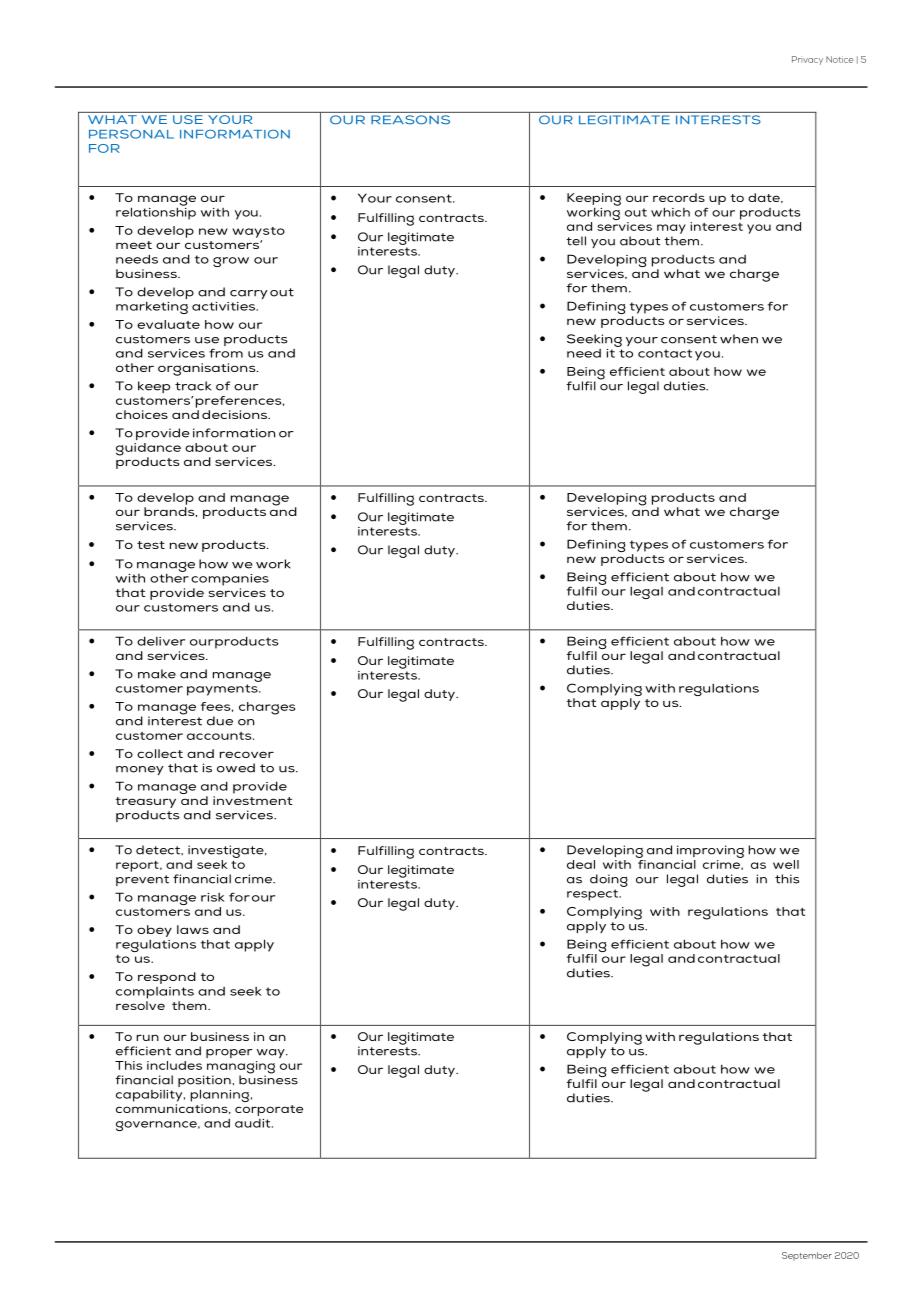 The width and height of the page is (924, 1308). What do you see at coordinates (167, 978) in the page?
I see `respond` at bounding box center [167, 978].
